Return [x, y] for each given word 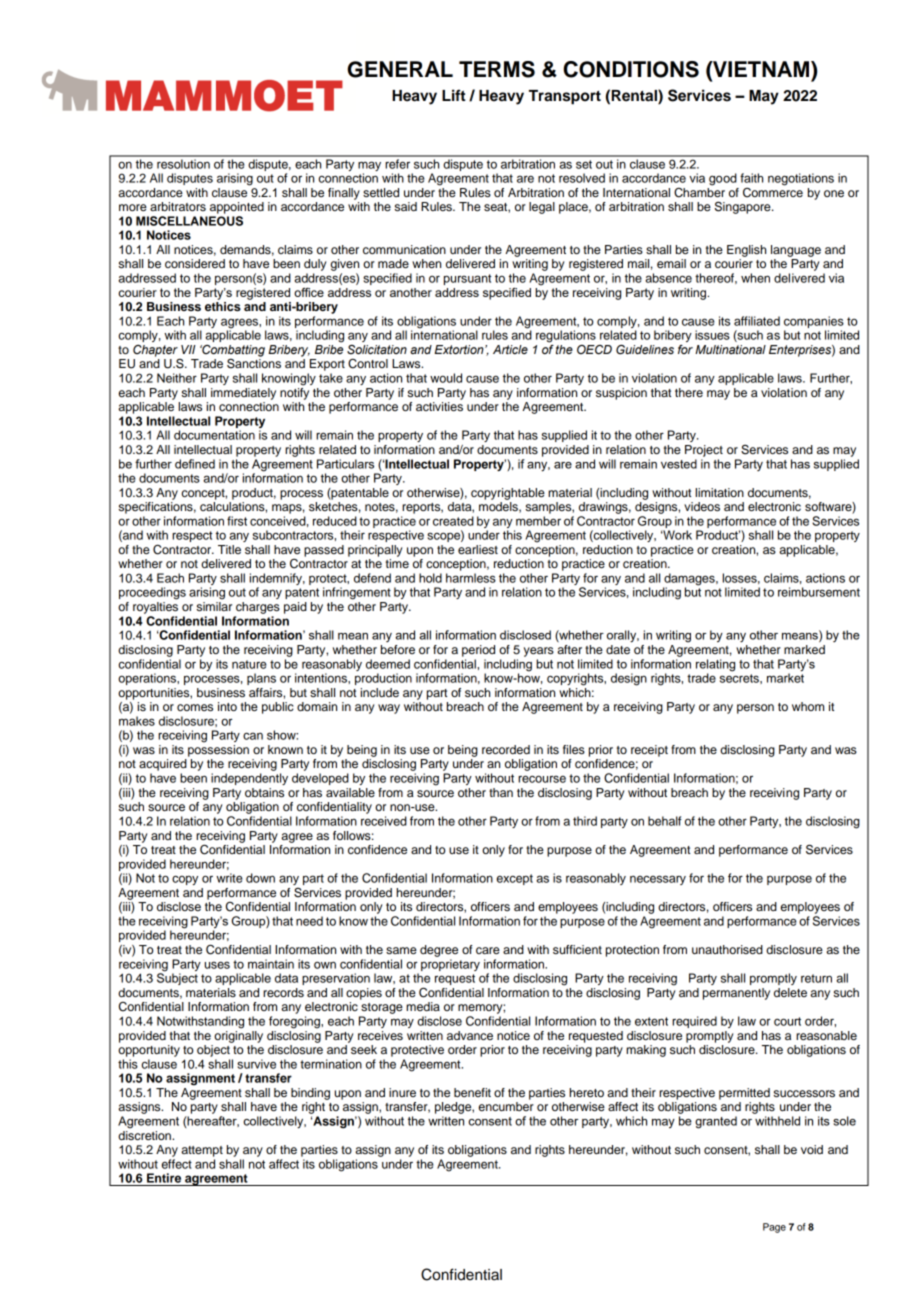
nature [249, 664]
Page [774, 1228]
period [478, 651]
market [785, 677]
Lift [454, 95]
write [229, 878]
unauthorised [727, 949]
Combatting [232, 352]
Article [510, 349]
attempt [202, 1151]
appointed [237, 208]
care [488, 950]
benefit [472, 1092]
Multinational [730, 349]
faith [751, 178]
